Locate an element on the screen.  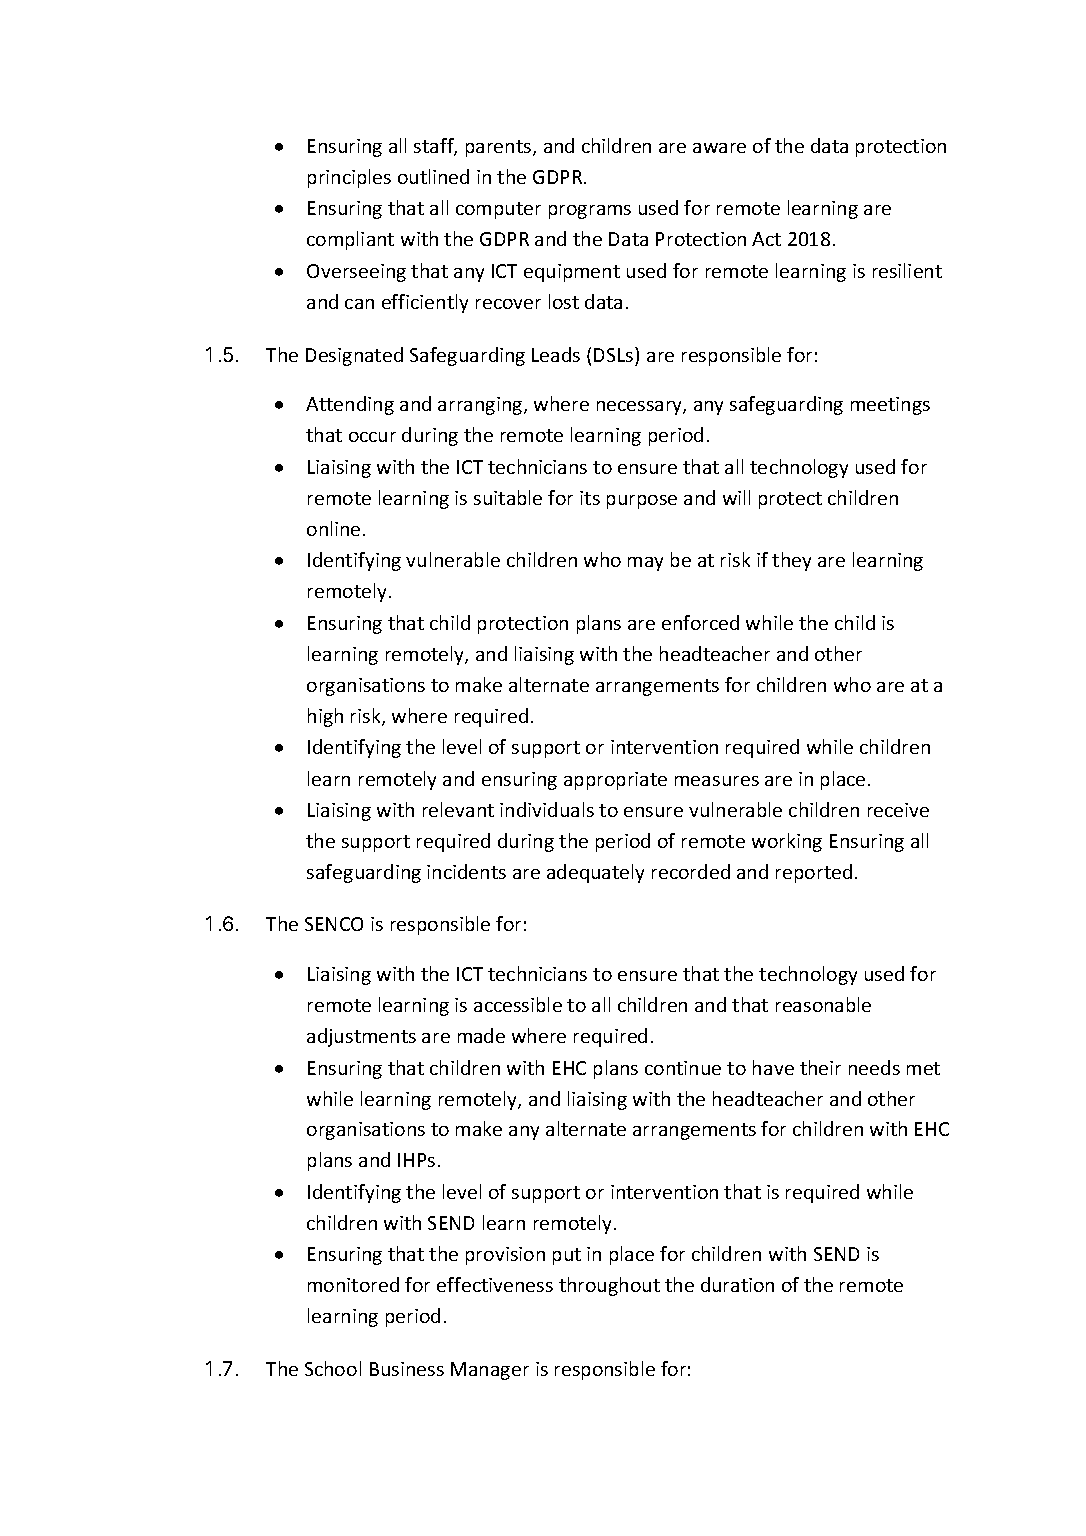
appropriate is located at coordinates (615, 781).
